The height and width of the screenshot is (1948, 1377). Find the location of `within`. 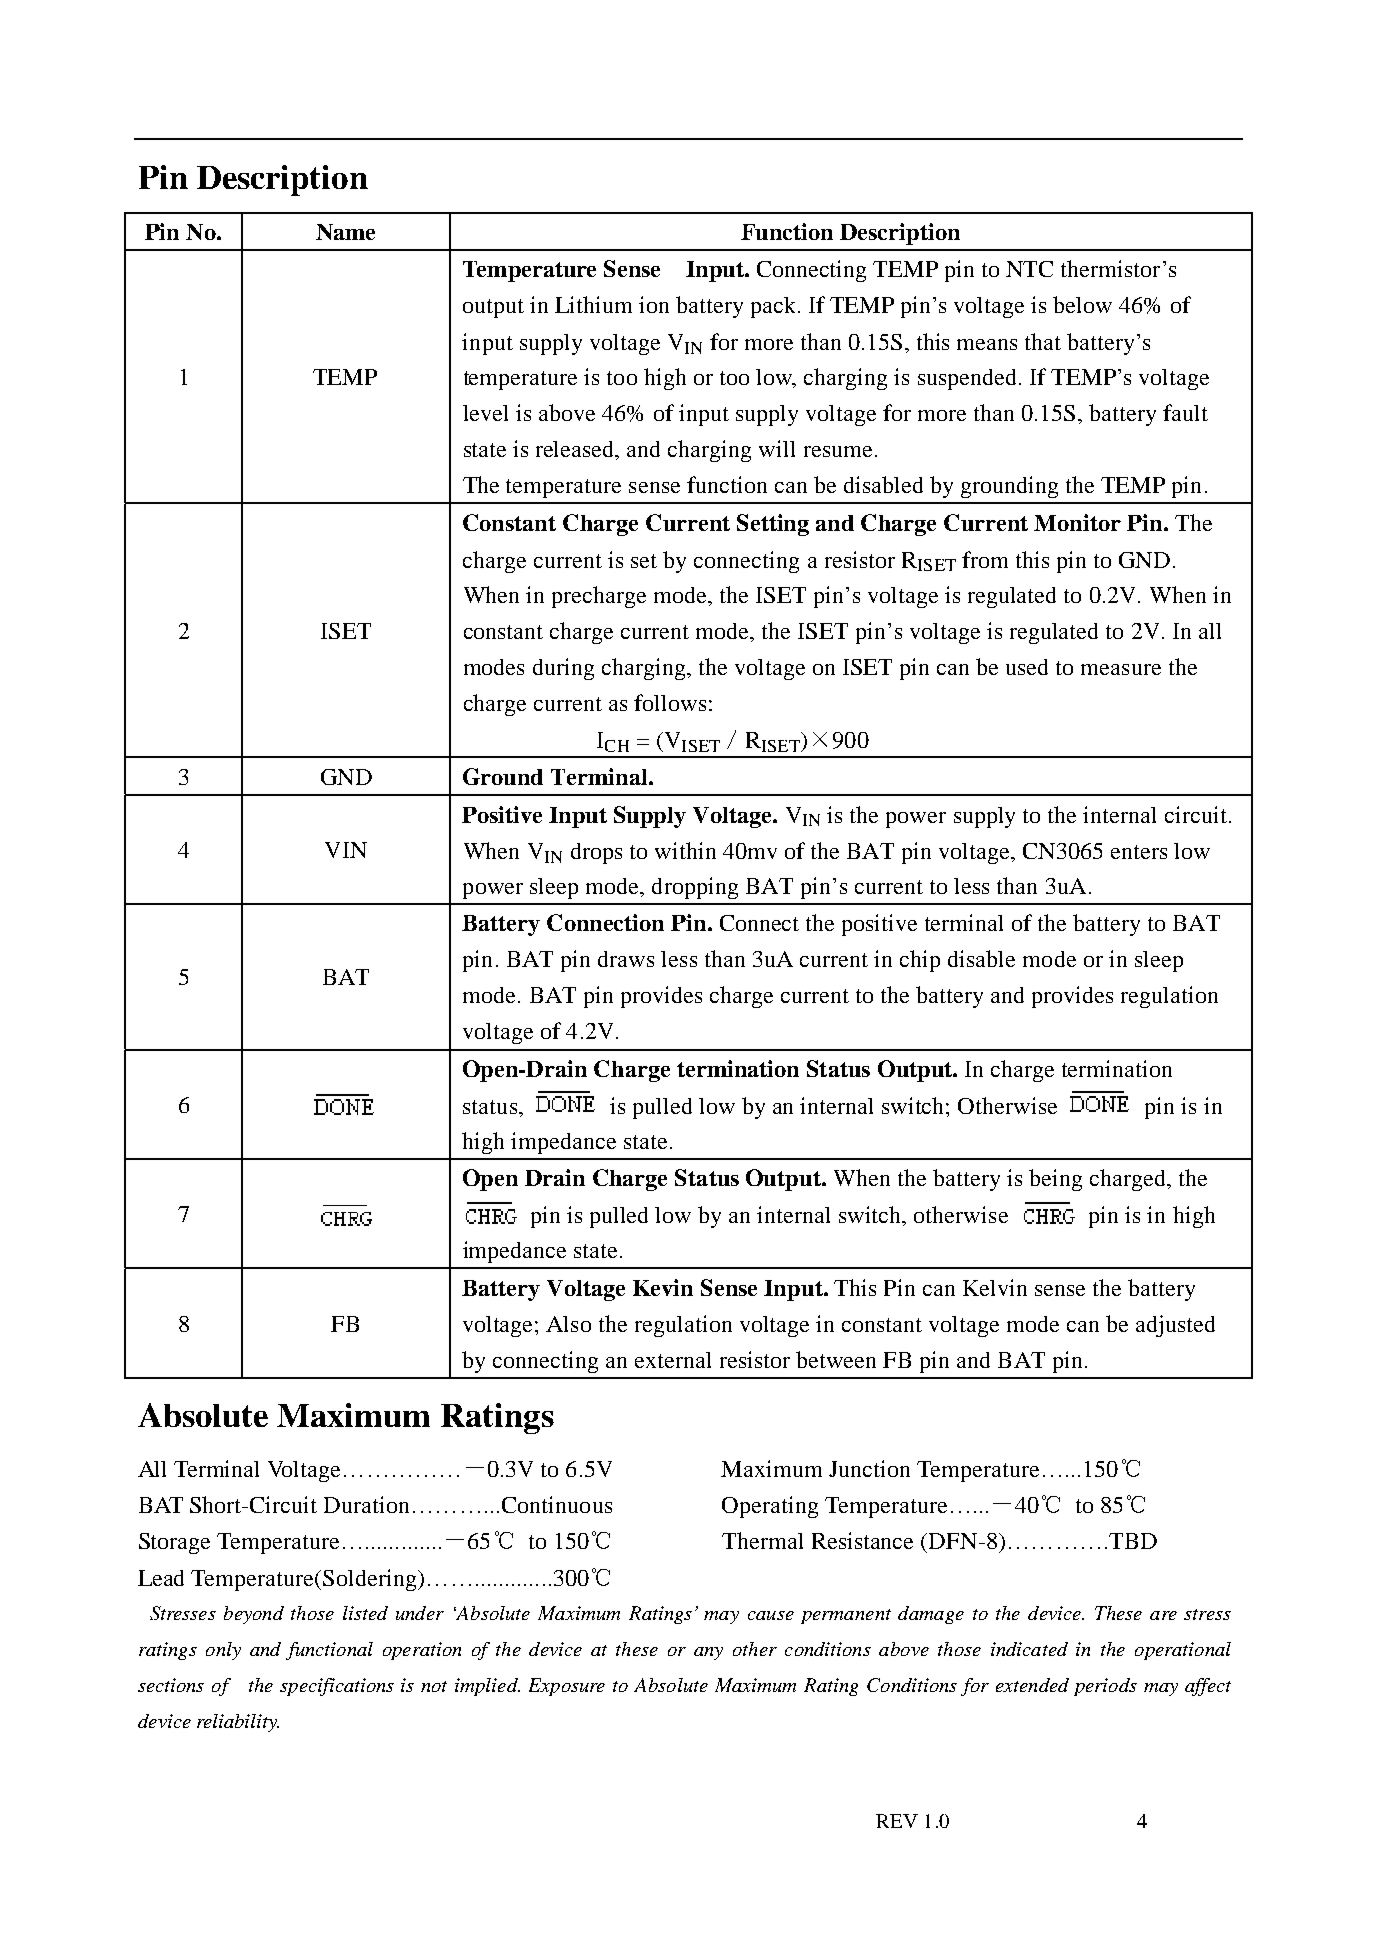

within is located at coordinates (685, 850).
